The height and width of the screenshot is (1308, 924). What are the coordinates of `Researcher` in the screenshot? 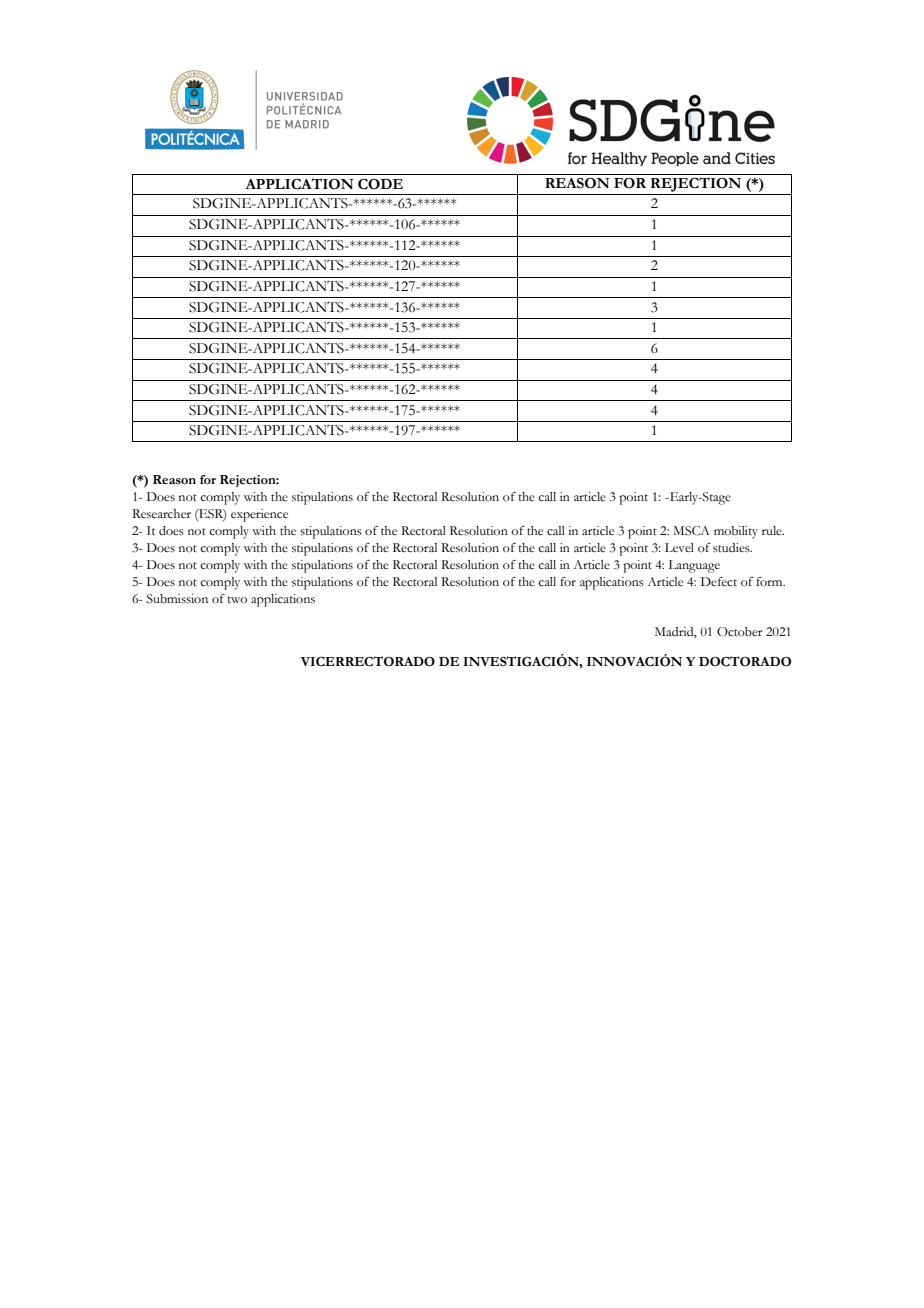 It's located at (161, 514).
